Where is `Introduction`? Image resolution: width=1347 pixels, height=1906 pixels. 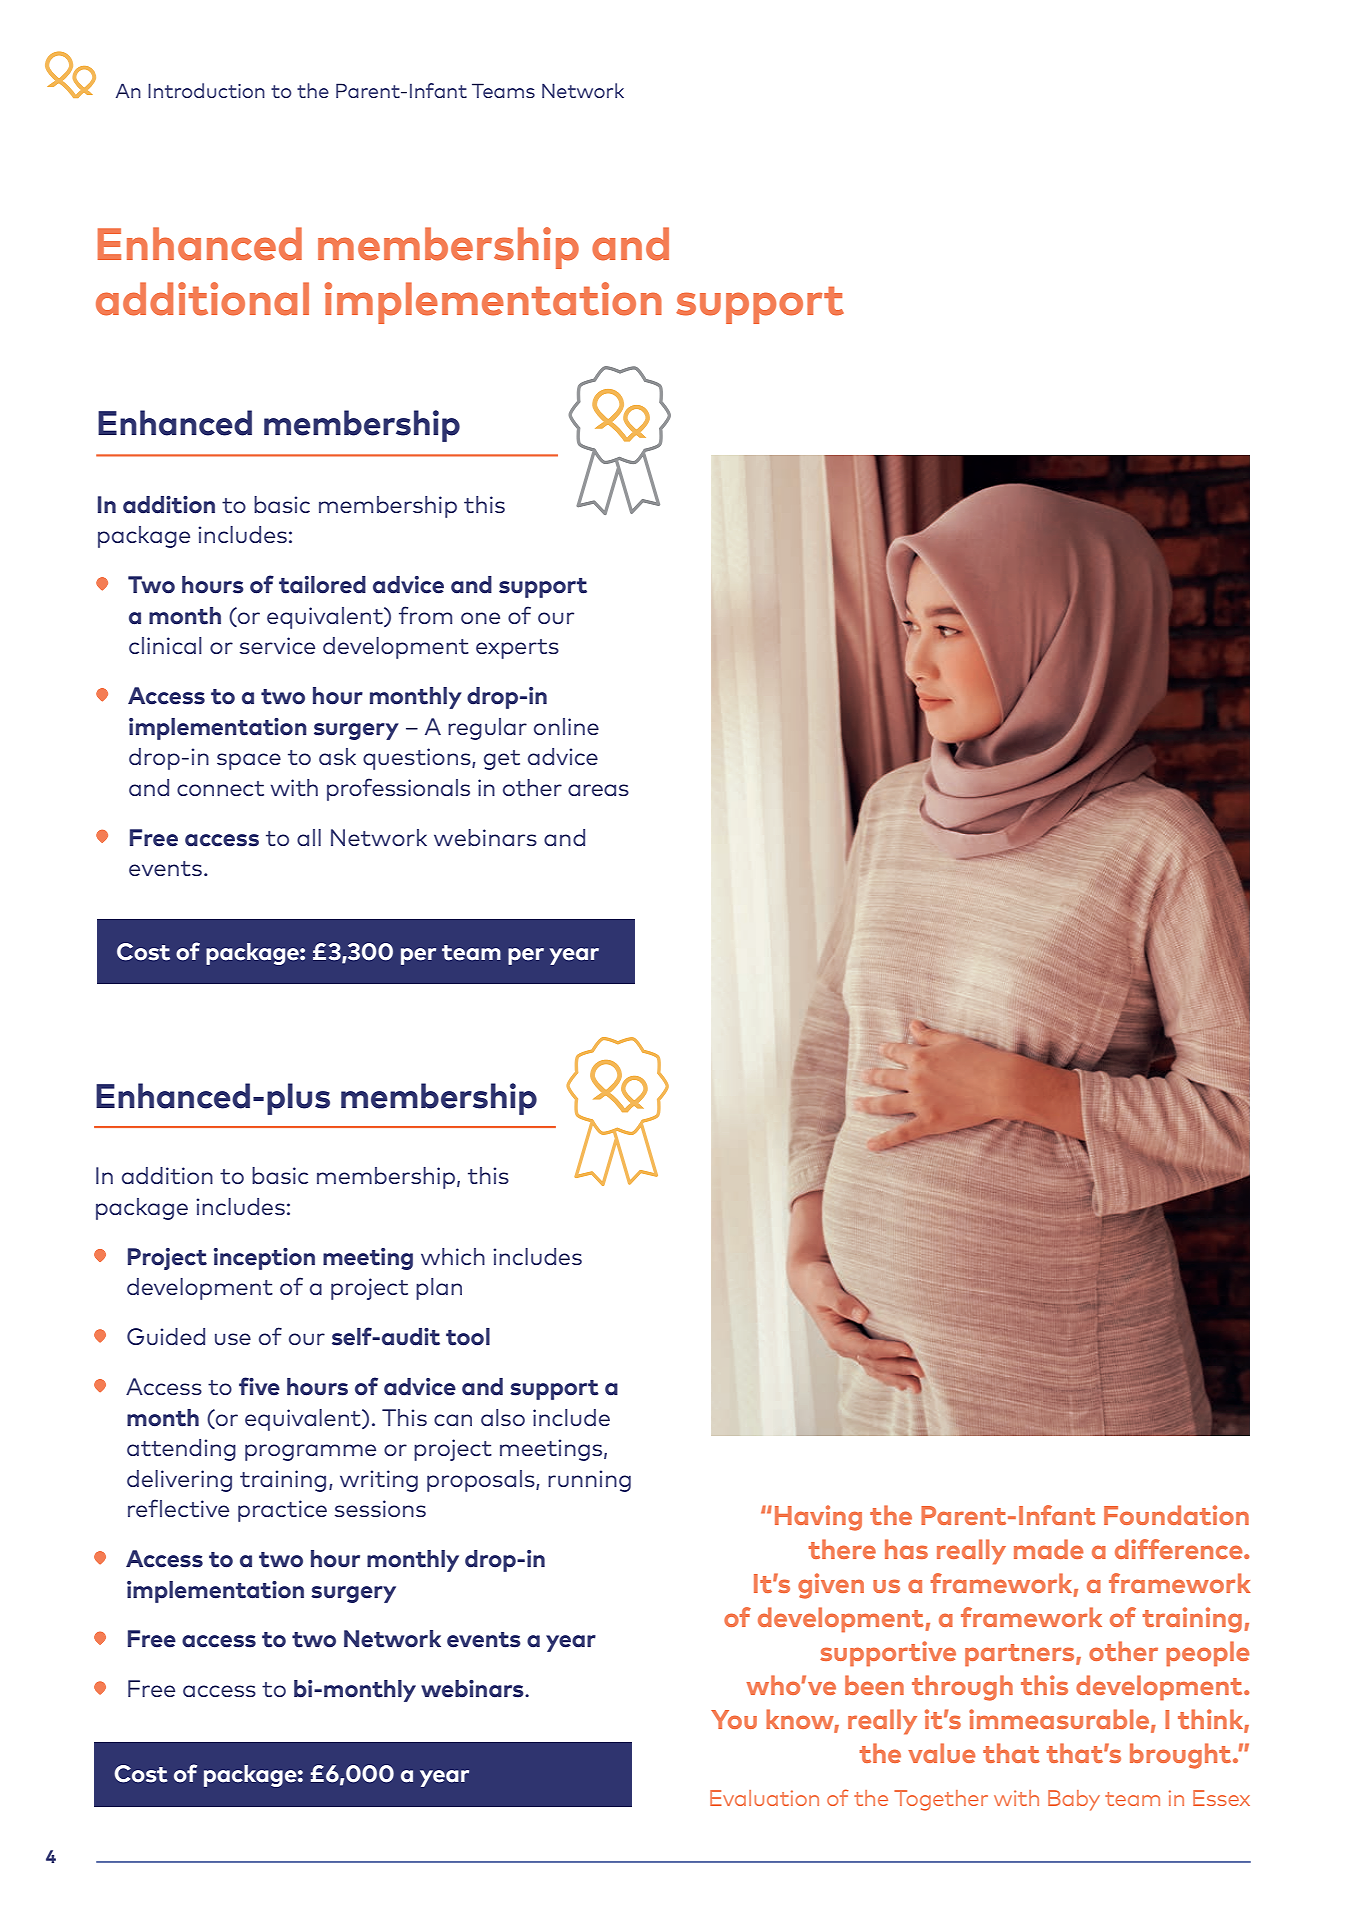
Introduction is located at coordinates (206, 90).
